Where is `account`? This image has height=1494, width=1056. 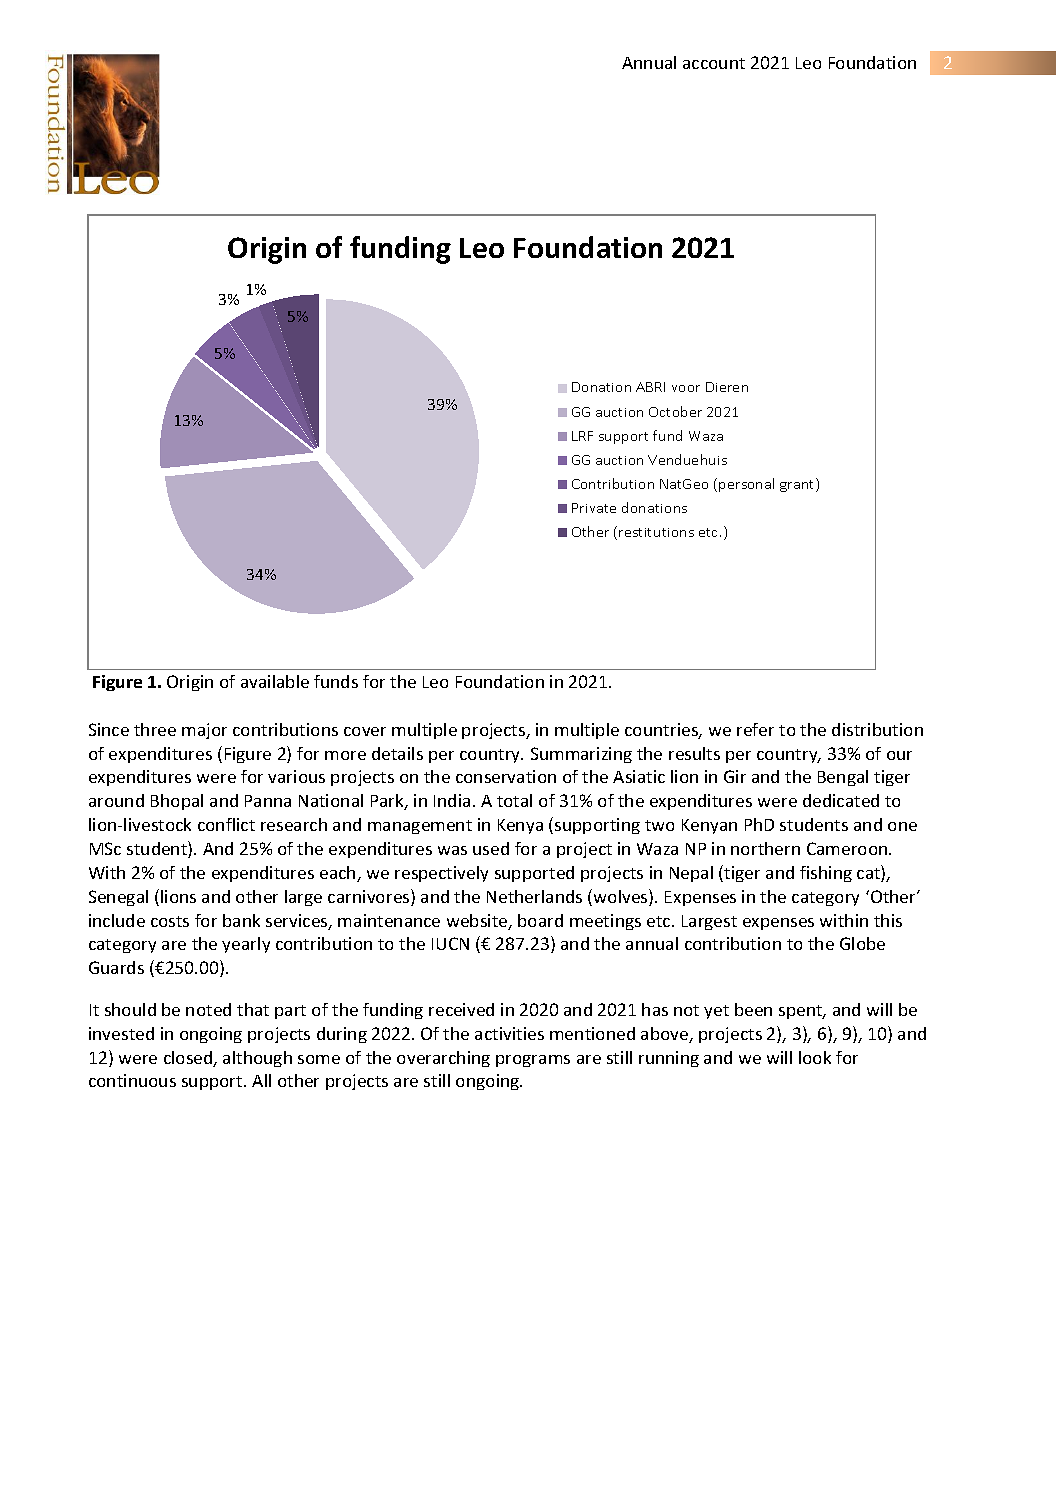
account is located at coordinates (714, 63).
